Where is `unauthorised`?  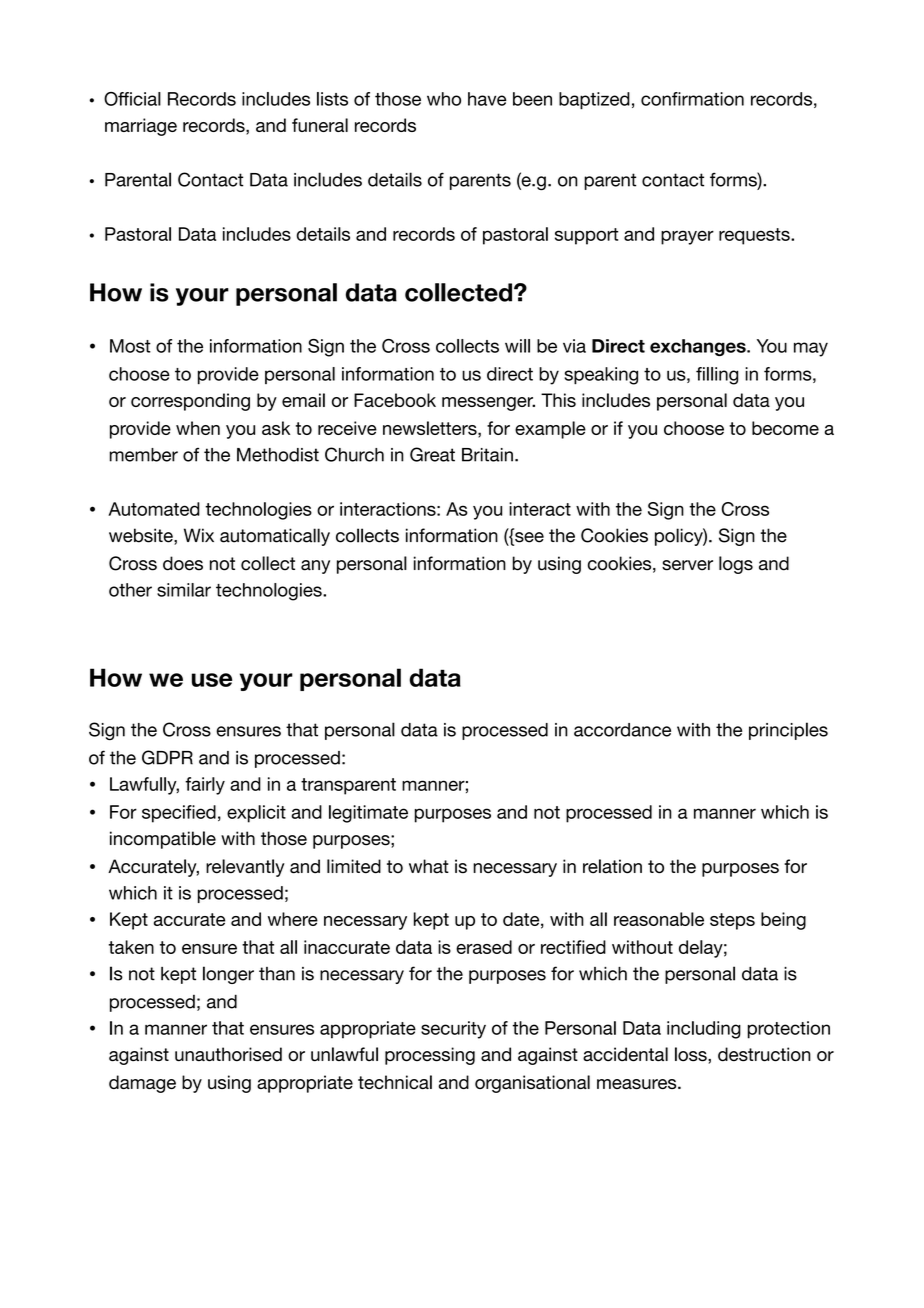
unauthorised is located at coordinates (228, 1054).
